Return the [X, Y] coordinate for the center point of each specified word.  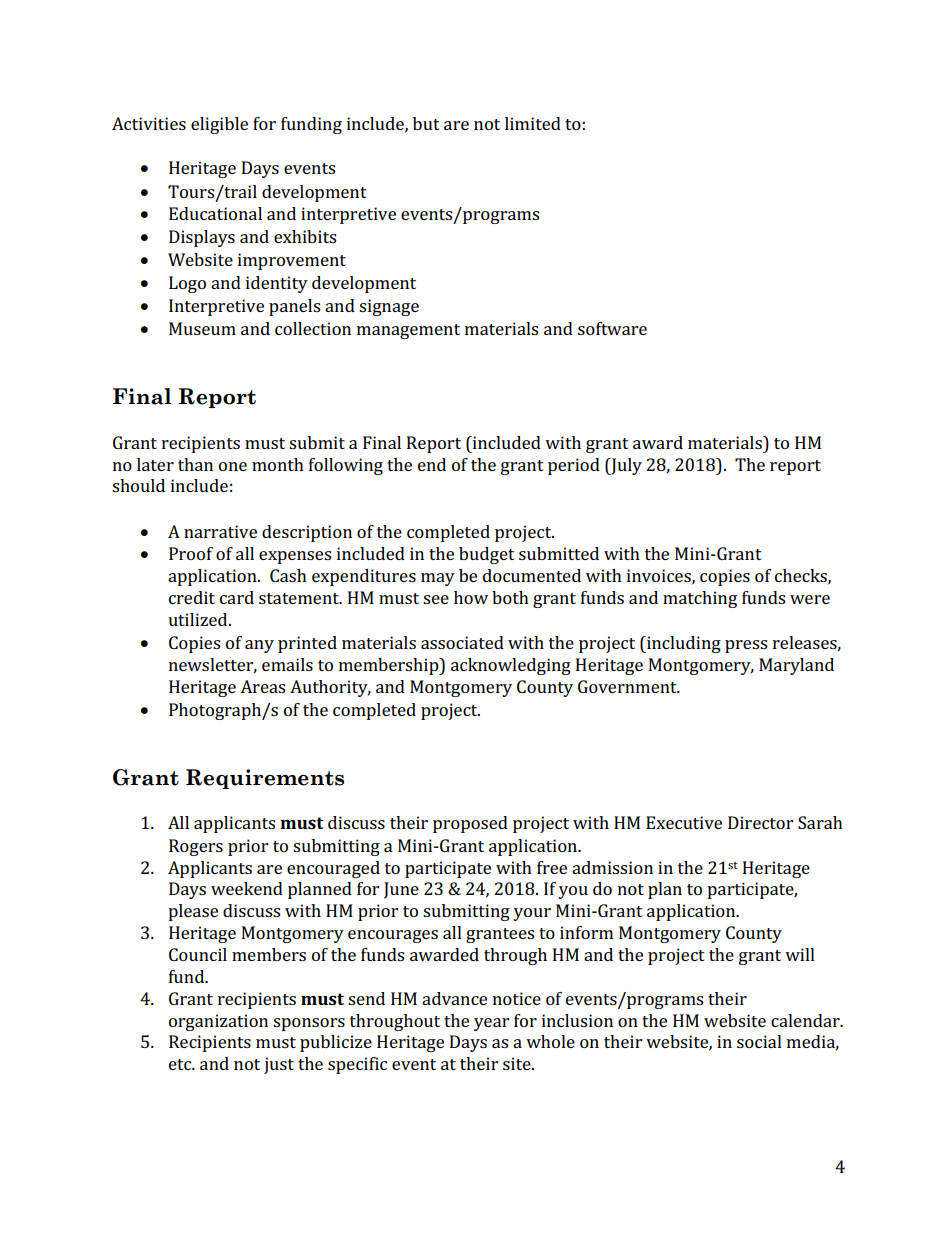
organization [218, 1022]
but [426, 123]
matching [700, 599]
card [237, 597]
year [491, 1024]
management [408, 331]
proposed [470, 824]
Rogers [196, 847]
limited [533, 123]
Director [760, 822]
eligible [219, 125]
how [471, 597]
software [612, 328]
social [759, 1041]
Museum [202, 328]
